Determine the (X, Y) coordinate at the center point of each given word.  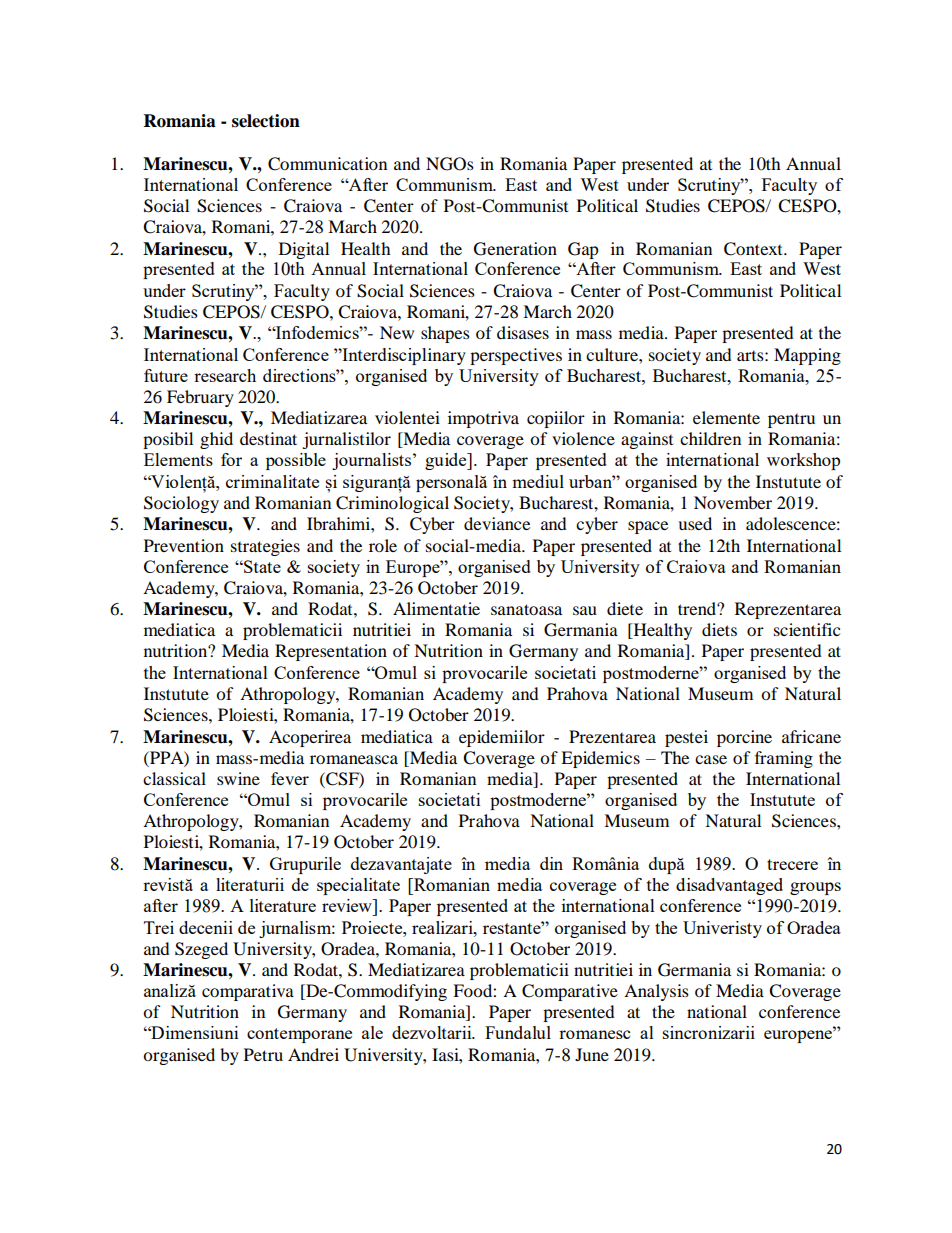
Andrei (313, 1054)
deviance (497, 523)
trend (698, 608)
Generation (515, 249)
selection (266, 121)
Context (754, 249)
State (261, 566)
